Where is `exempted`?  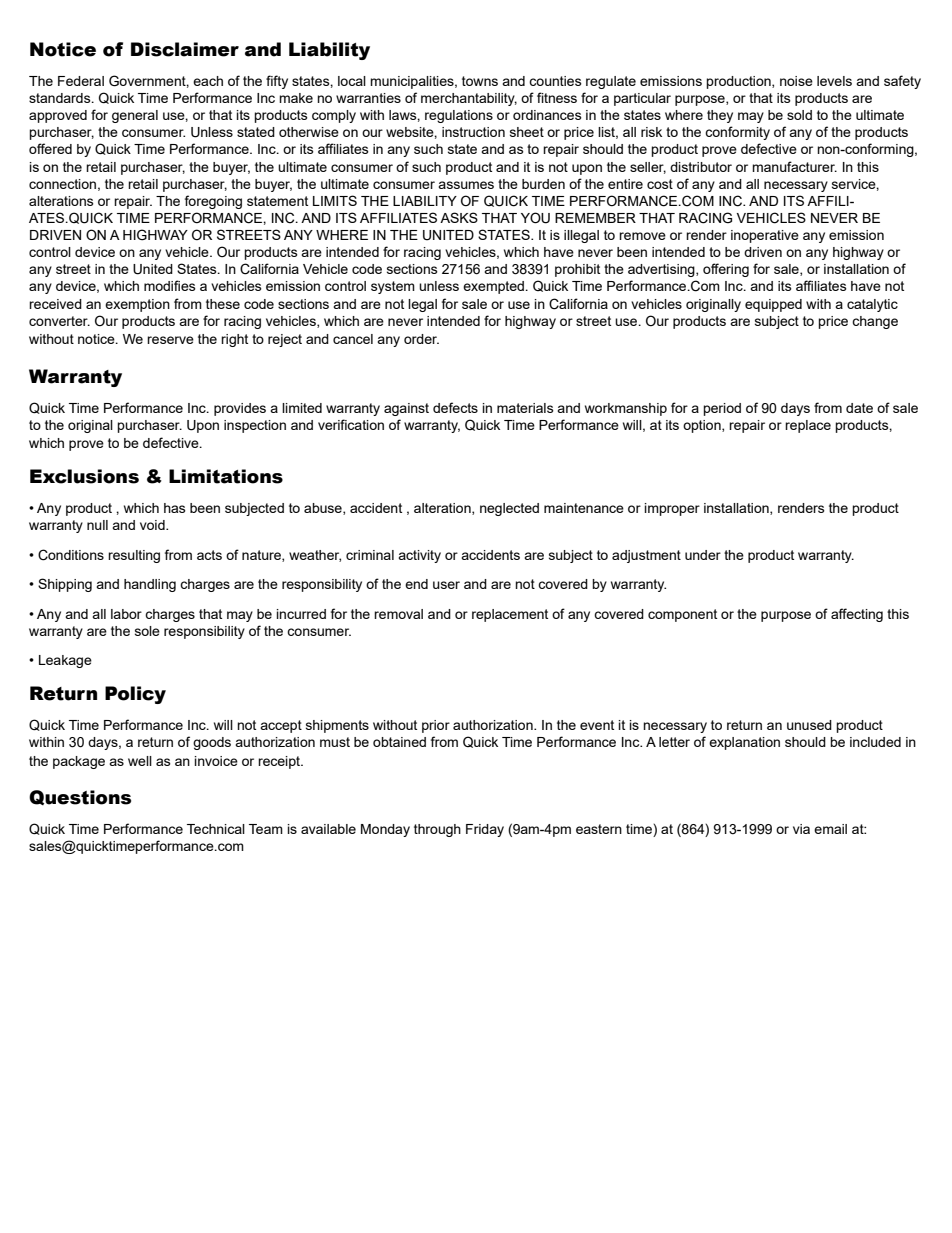 exempted is located at coordinates (494, 287).
